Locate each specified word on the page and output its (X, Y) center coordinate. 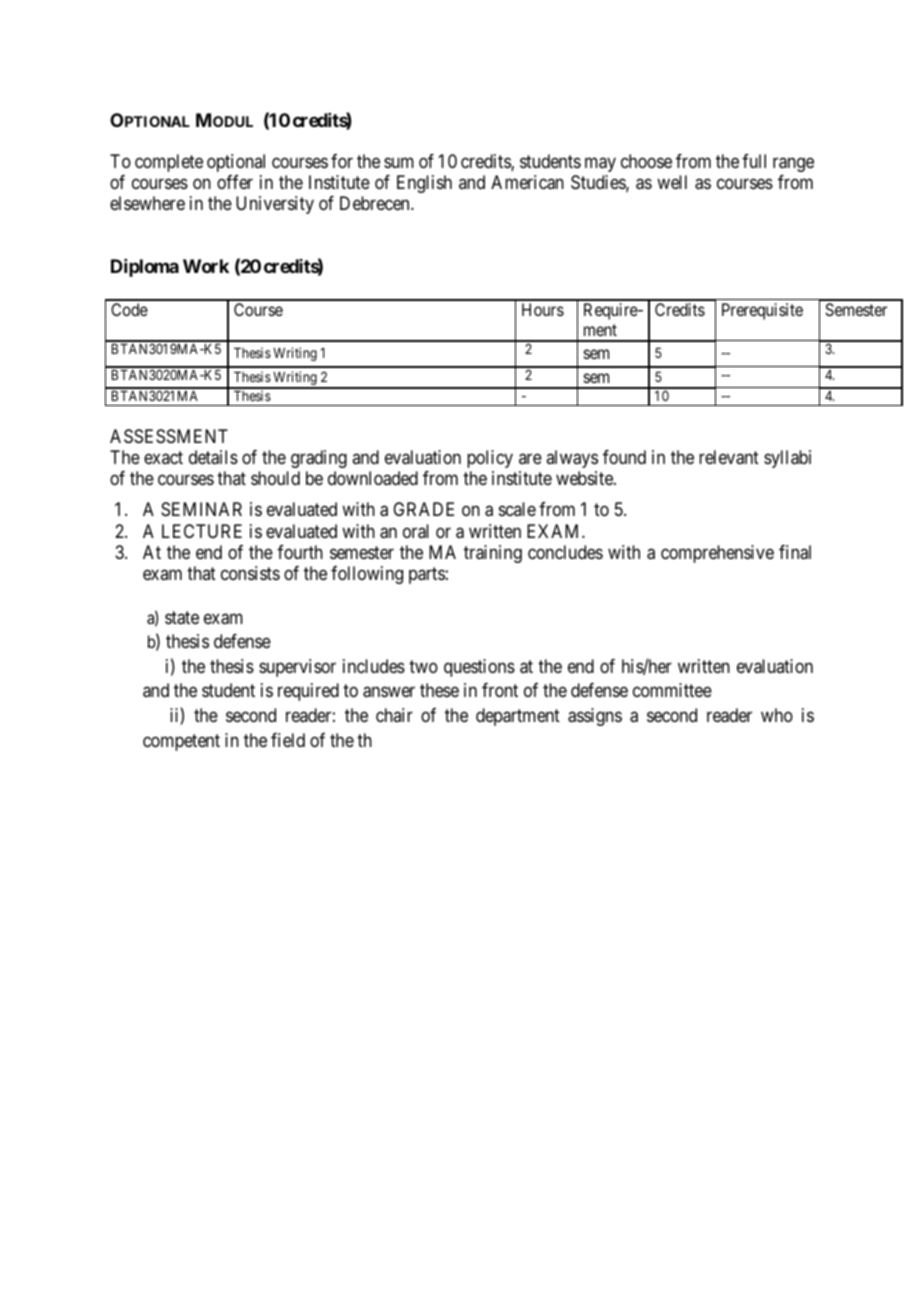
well (672, 182)
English (424, 184)
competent (181, 742)
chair (394, 715)
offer (235, 182)
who (777, 715)
